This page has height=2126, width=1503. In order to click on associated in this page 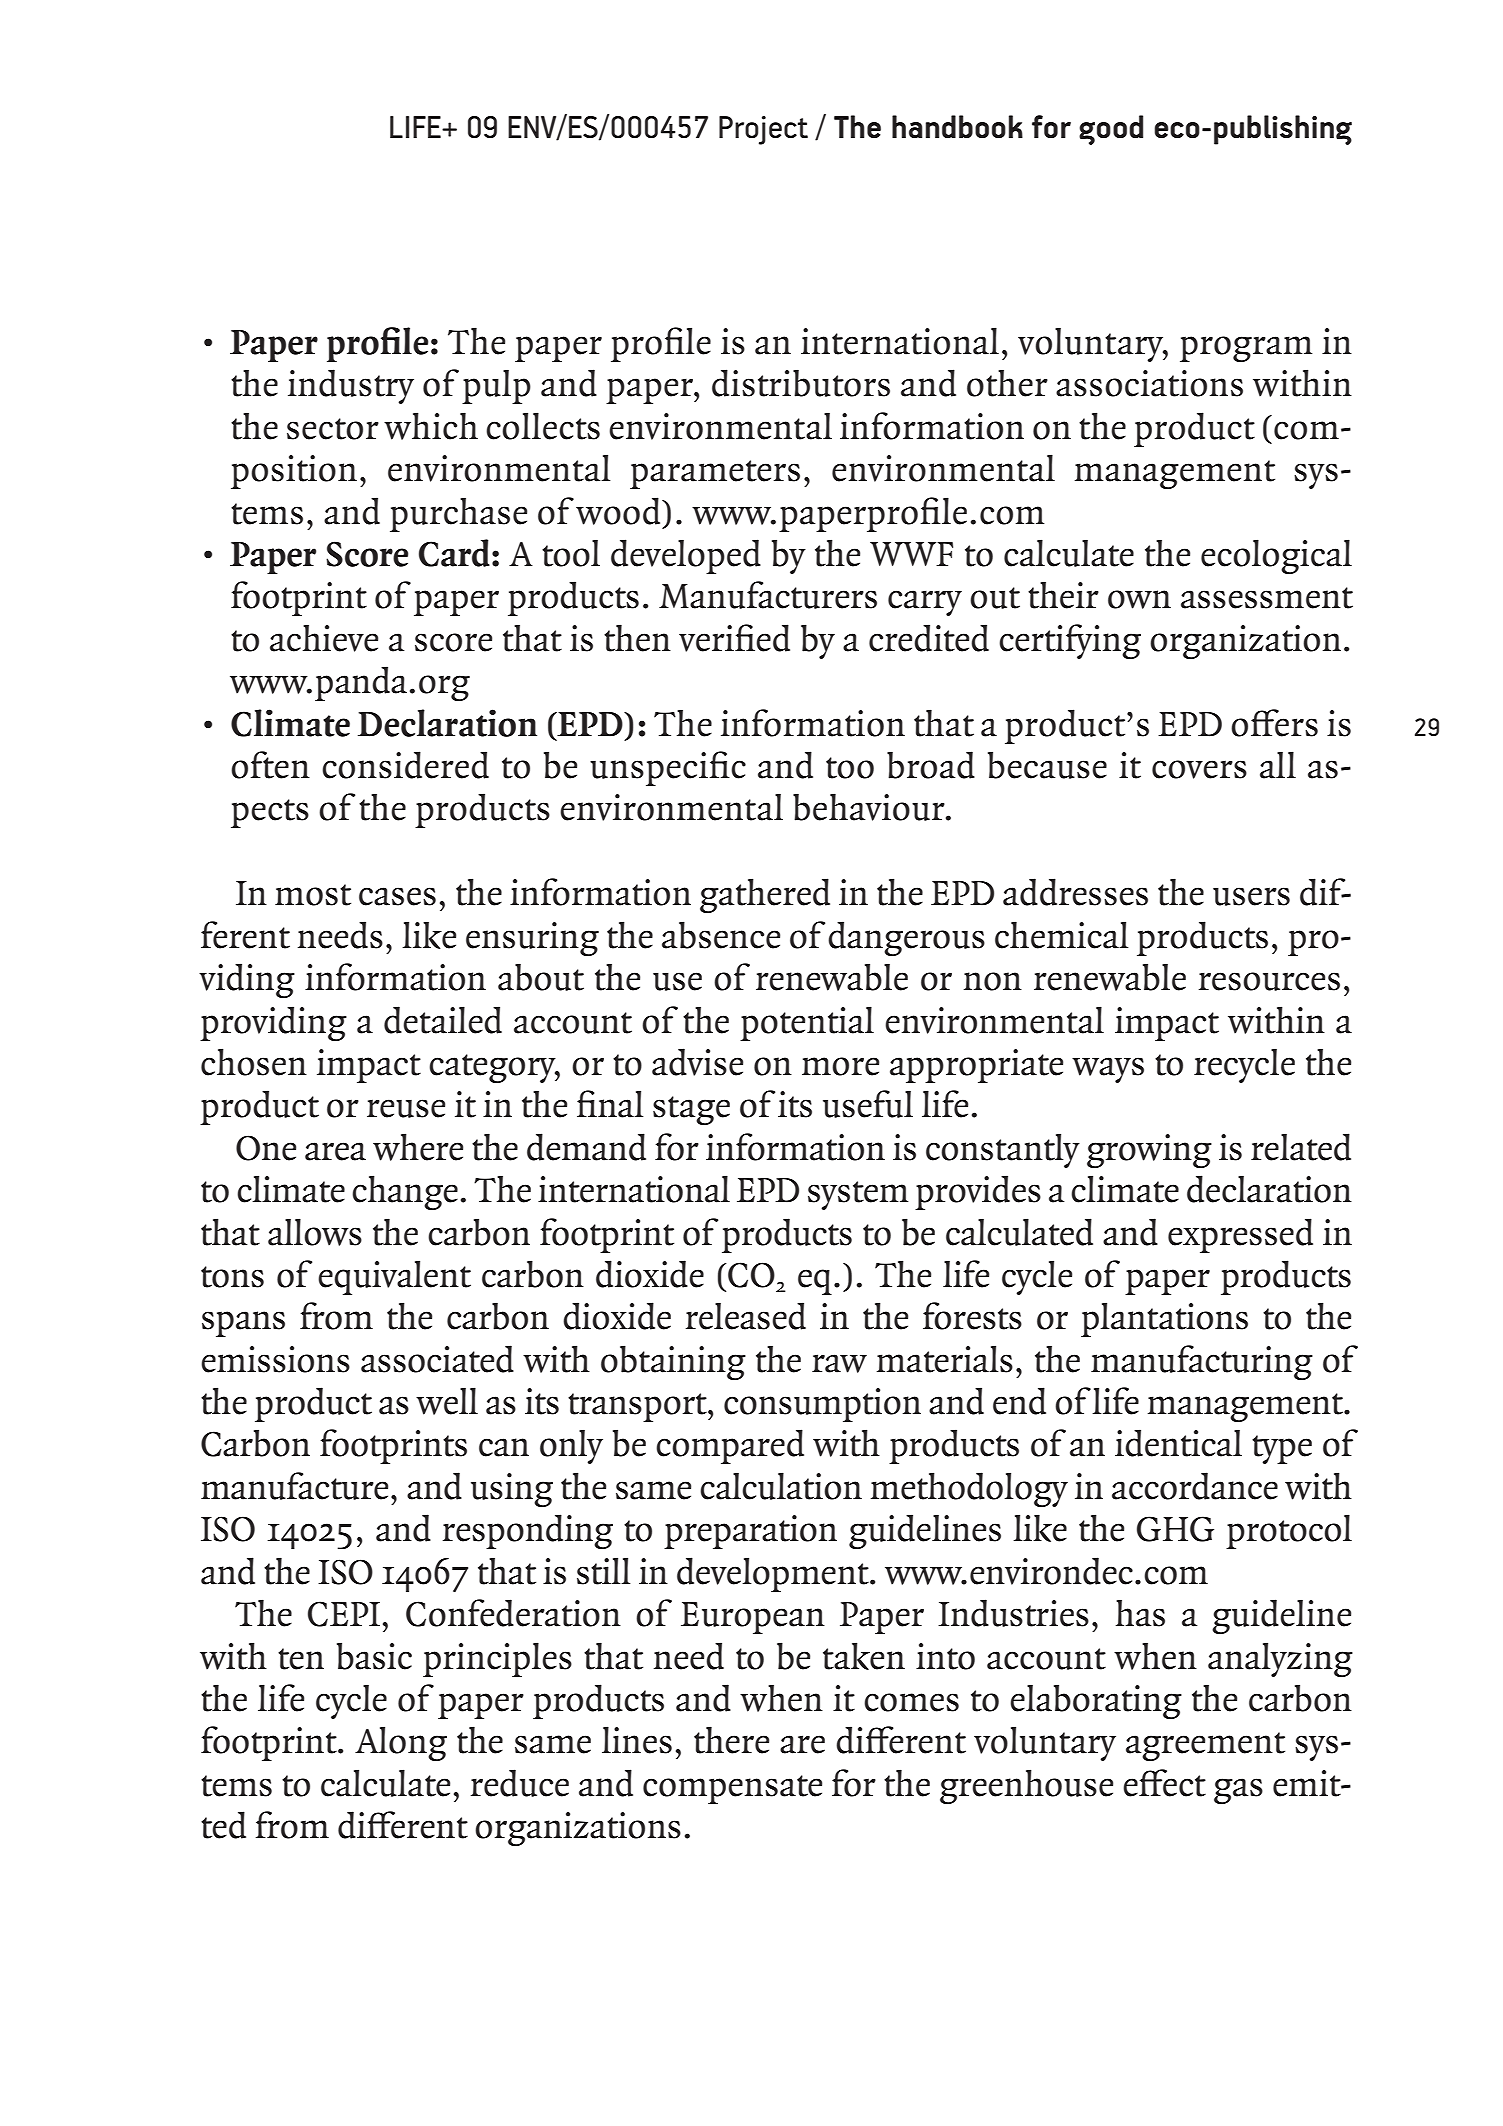, I will do `click(437, 1359)`.
